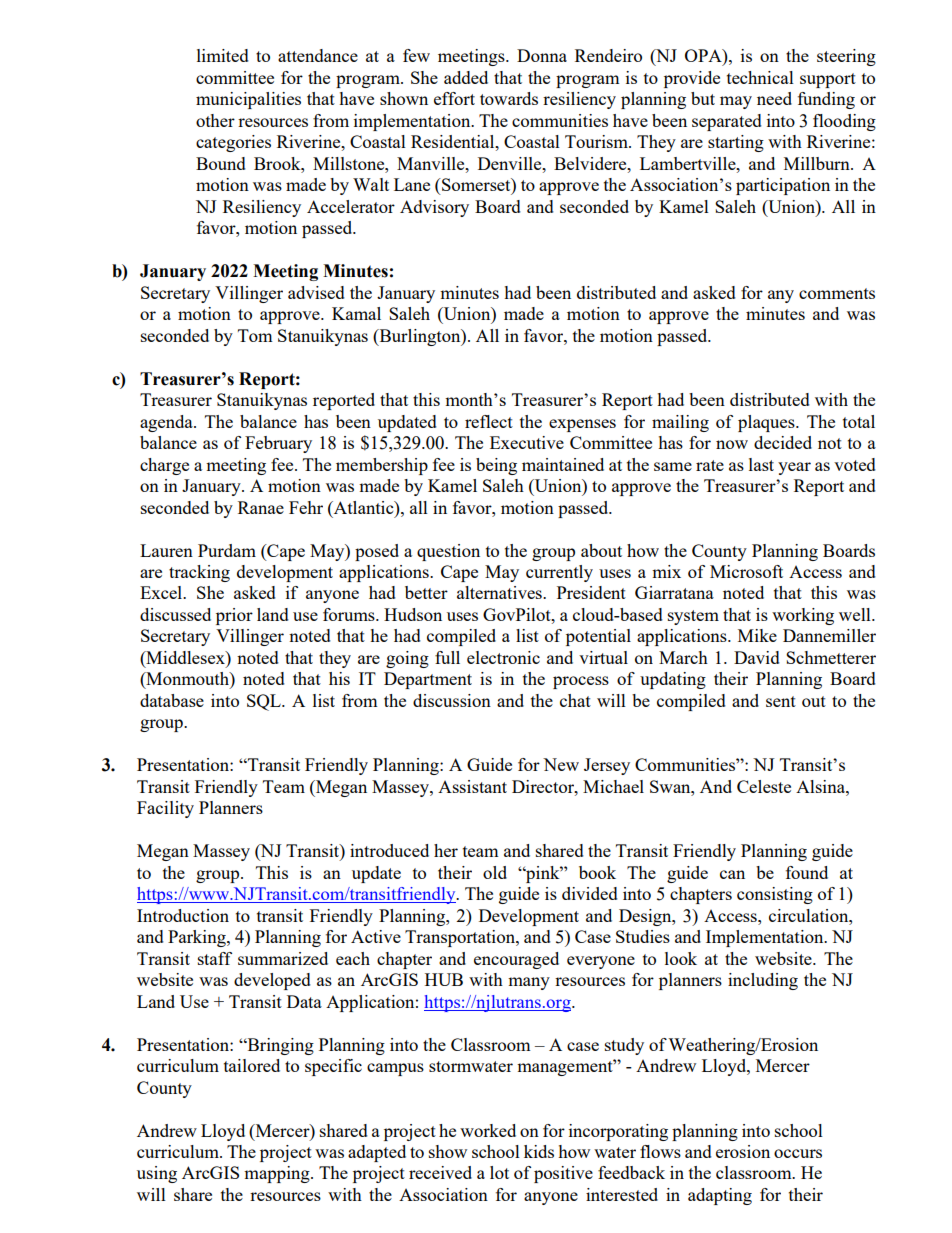 Image resolution: width=952 pixels, height=1233 pixels. What do you see at coordinates (539, 1151) in the screenshot?
I see `kids` at bounding box center [539, 1151].
